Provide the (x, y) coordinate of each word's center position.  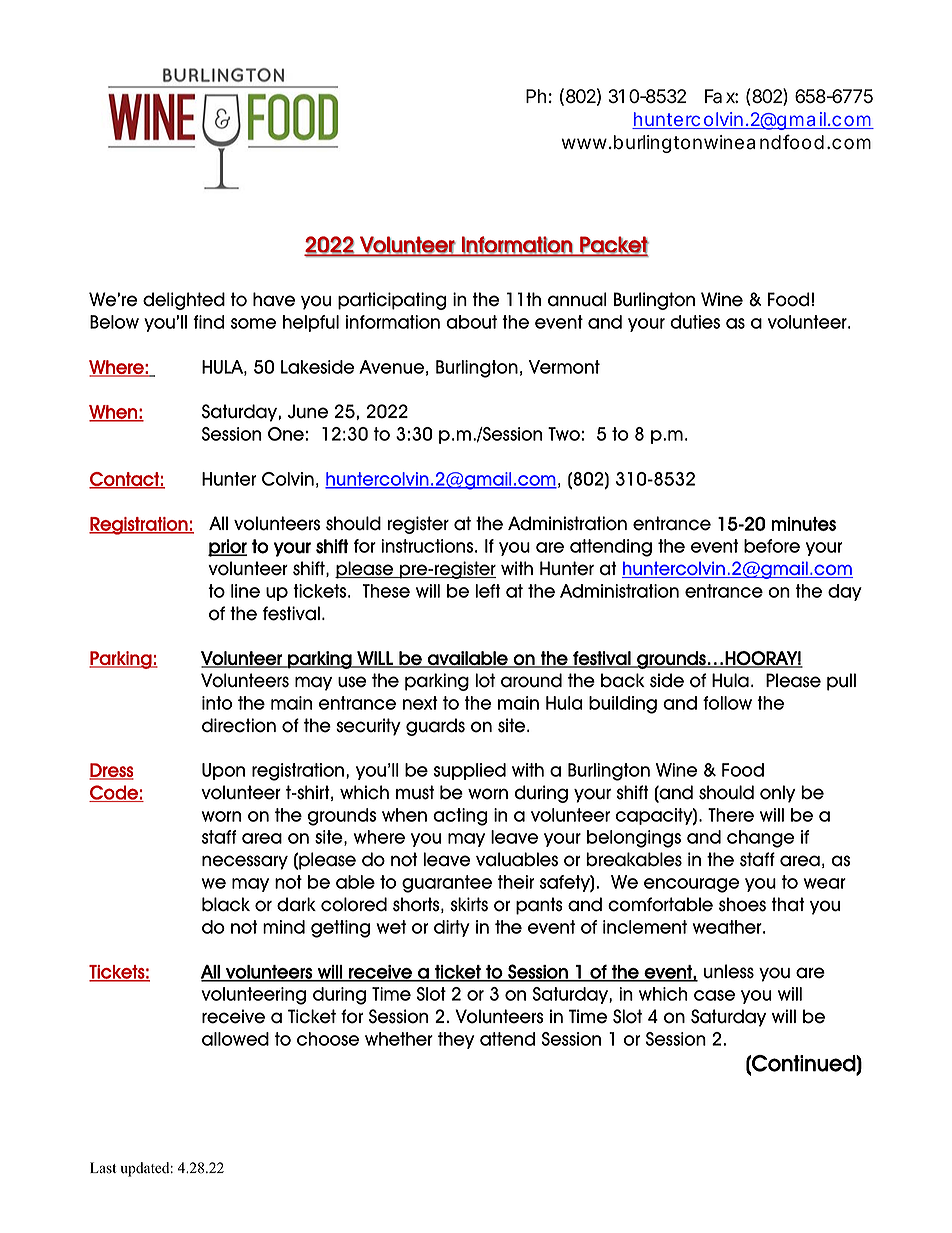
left (487, 591)
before (772, 546)
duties (695, 322)
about (471, 322)
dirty (452, 928)
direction (239, 725)
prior (227, 548)
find (209, 322)
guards (435, 727)
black (226, 904)
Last (103, 1168)
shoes (742, 904)
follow (727, 703)
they (456, 1040)
